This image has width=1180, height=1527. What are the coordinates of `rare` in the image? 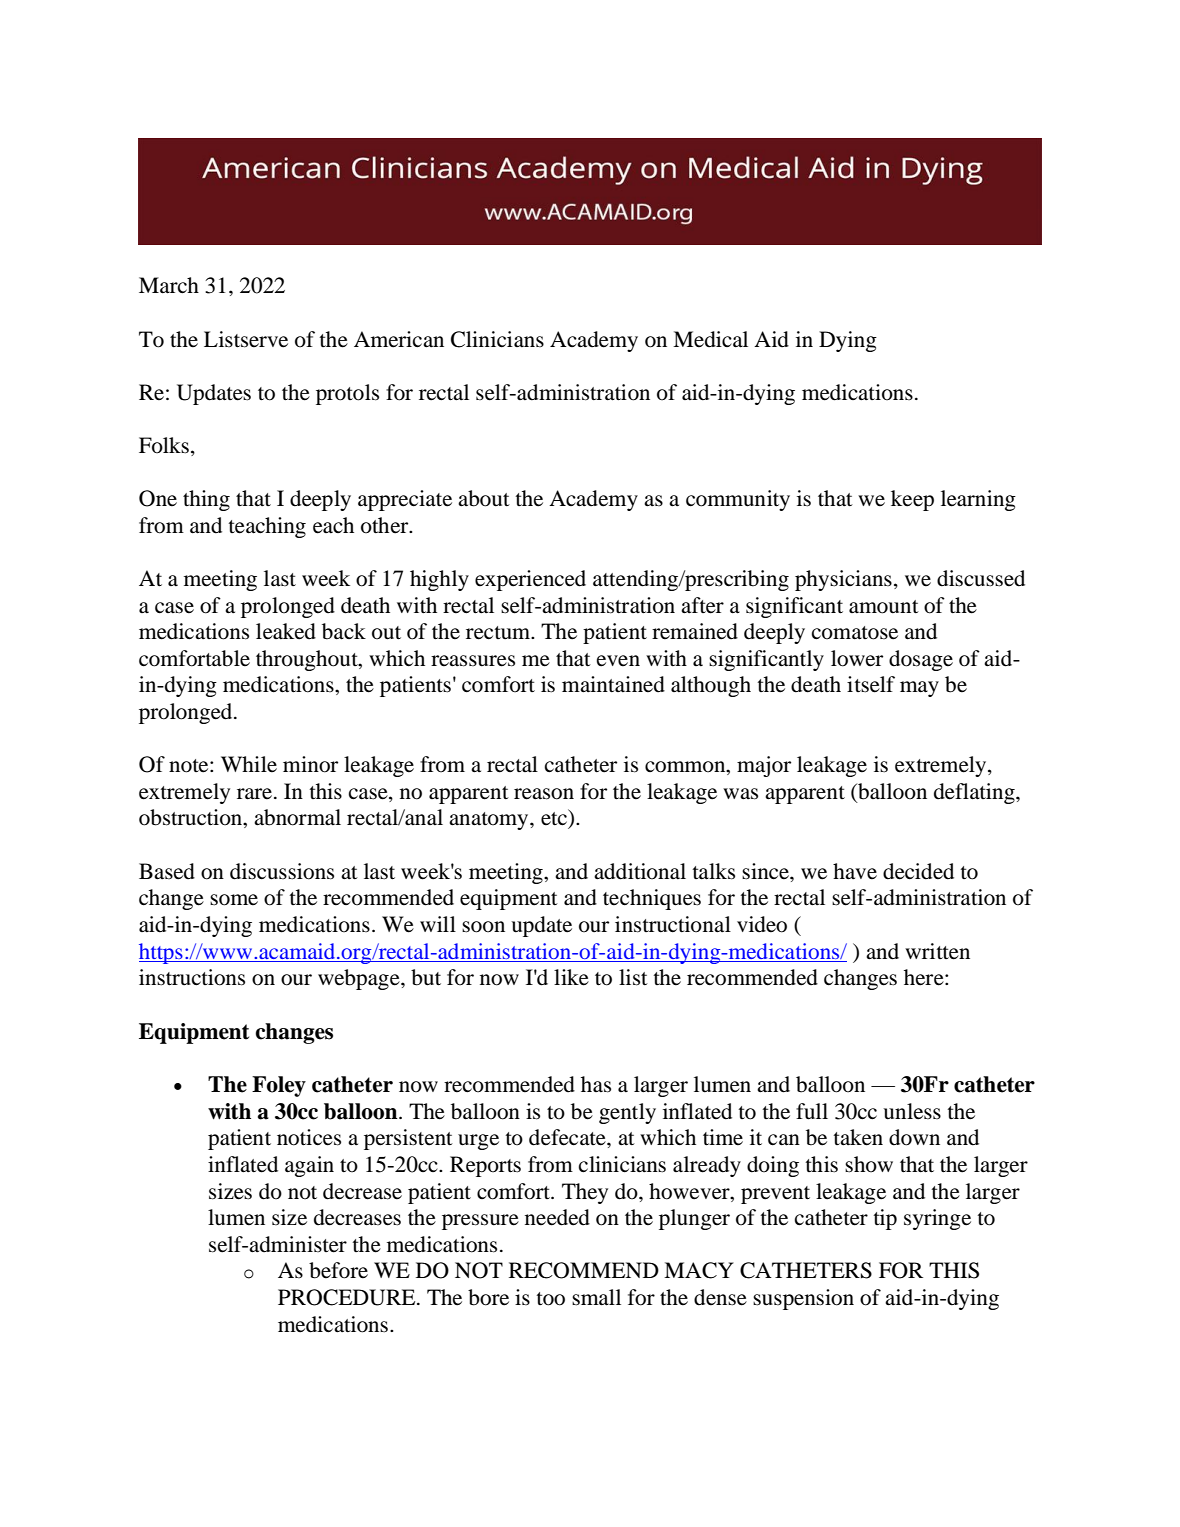 It's located at (256, 794).
